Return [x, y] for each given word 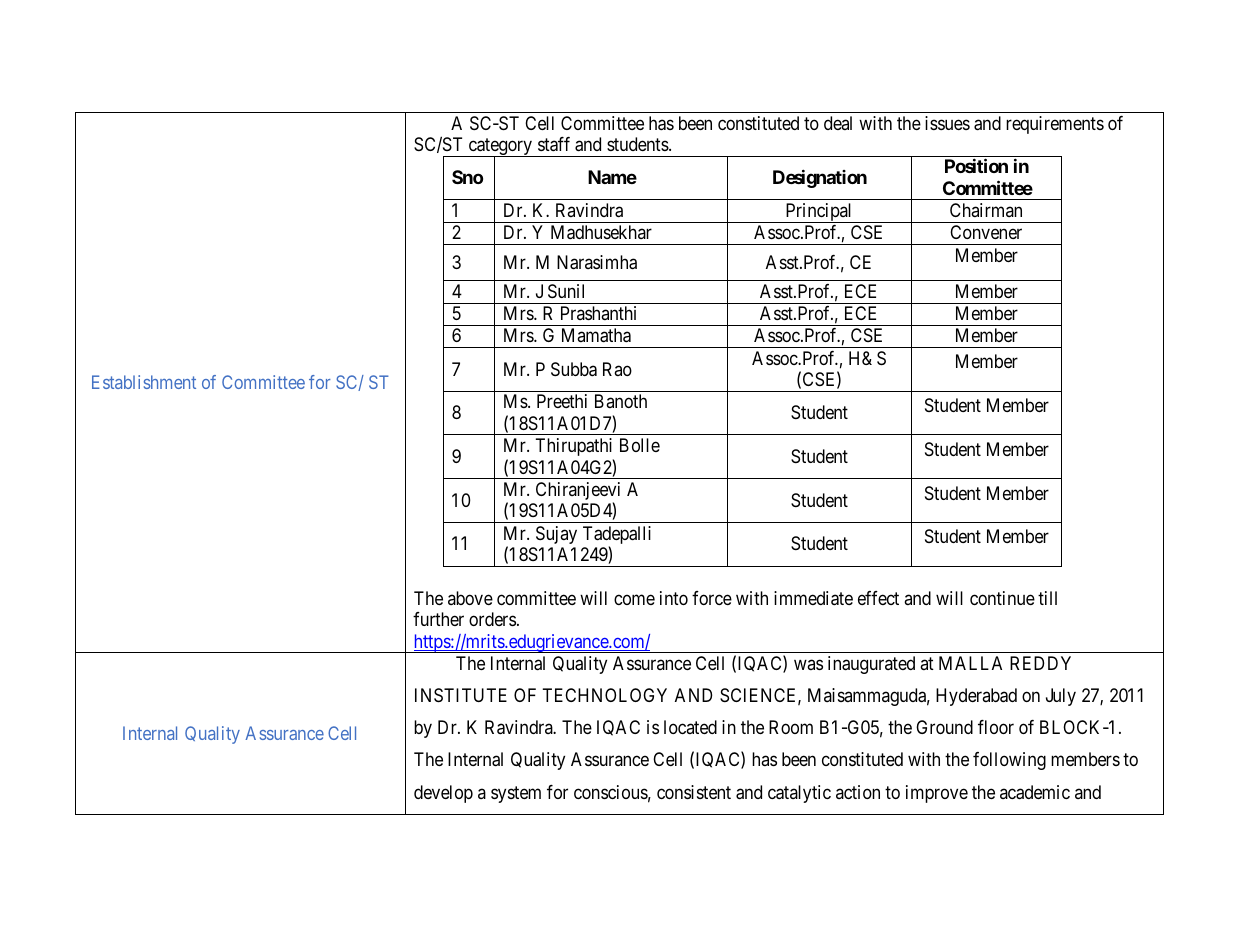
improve [937, 794]
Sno [467, 177]
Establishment [144, 382]
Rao [617, 369]
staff [554, 144]
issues [947, 123]
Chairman [986, 210]
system [516, 794]
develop [443, 794]
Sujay [556, 535]
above [470, 598]
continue [1002, 598]
